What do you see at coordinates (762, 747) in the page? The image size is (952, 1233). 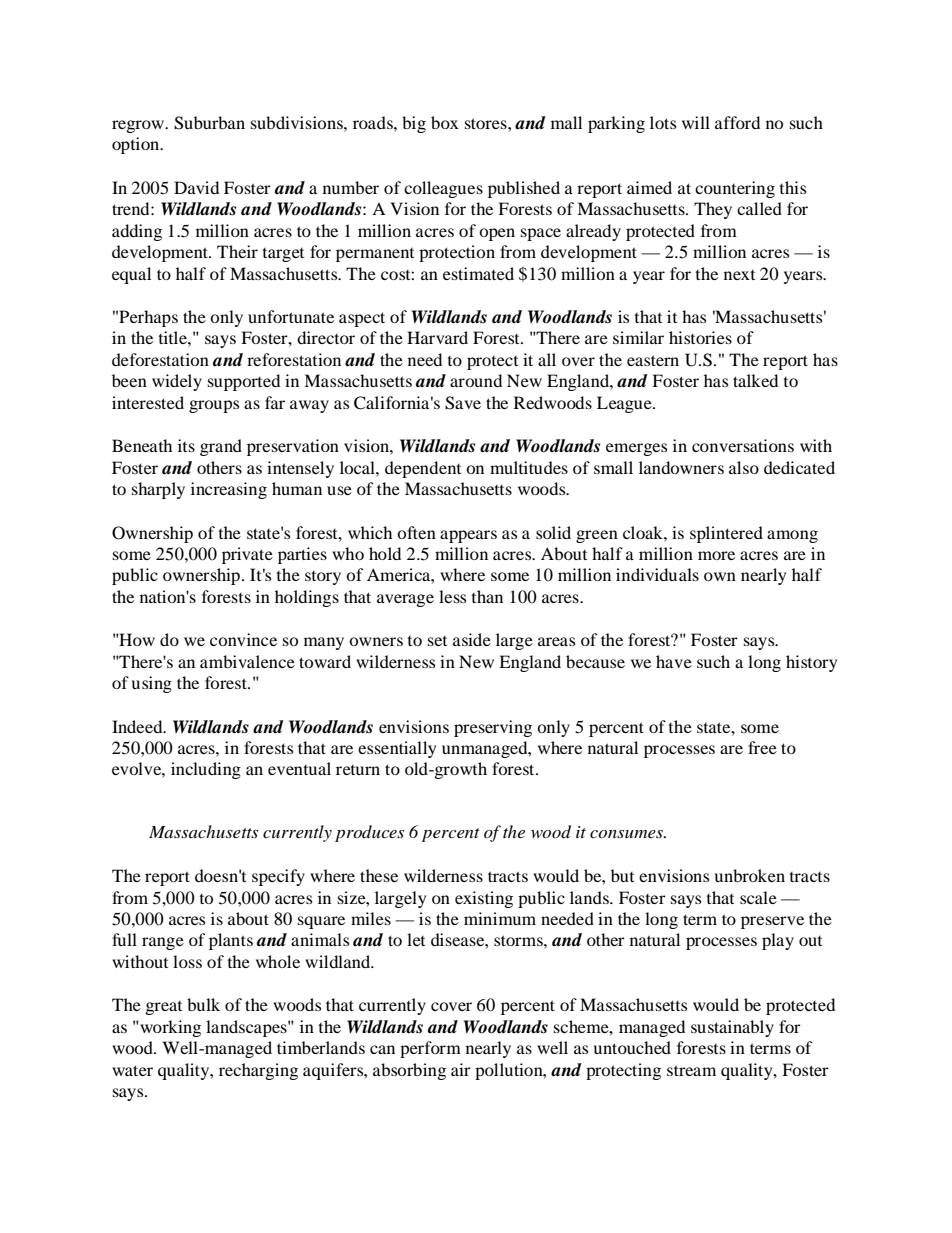 I see `free` at bounding box center [762, 747].
